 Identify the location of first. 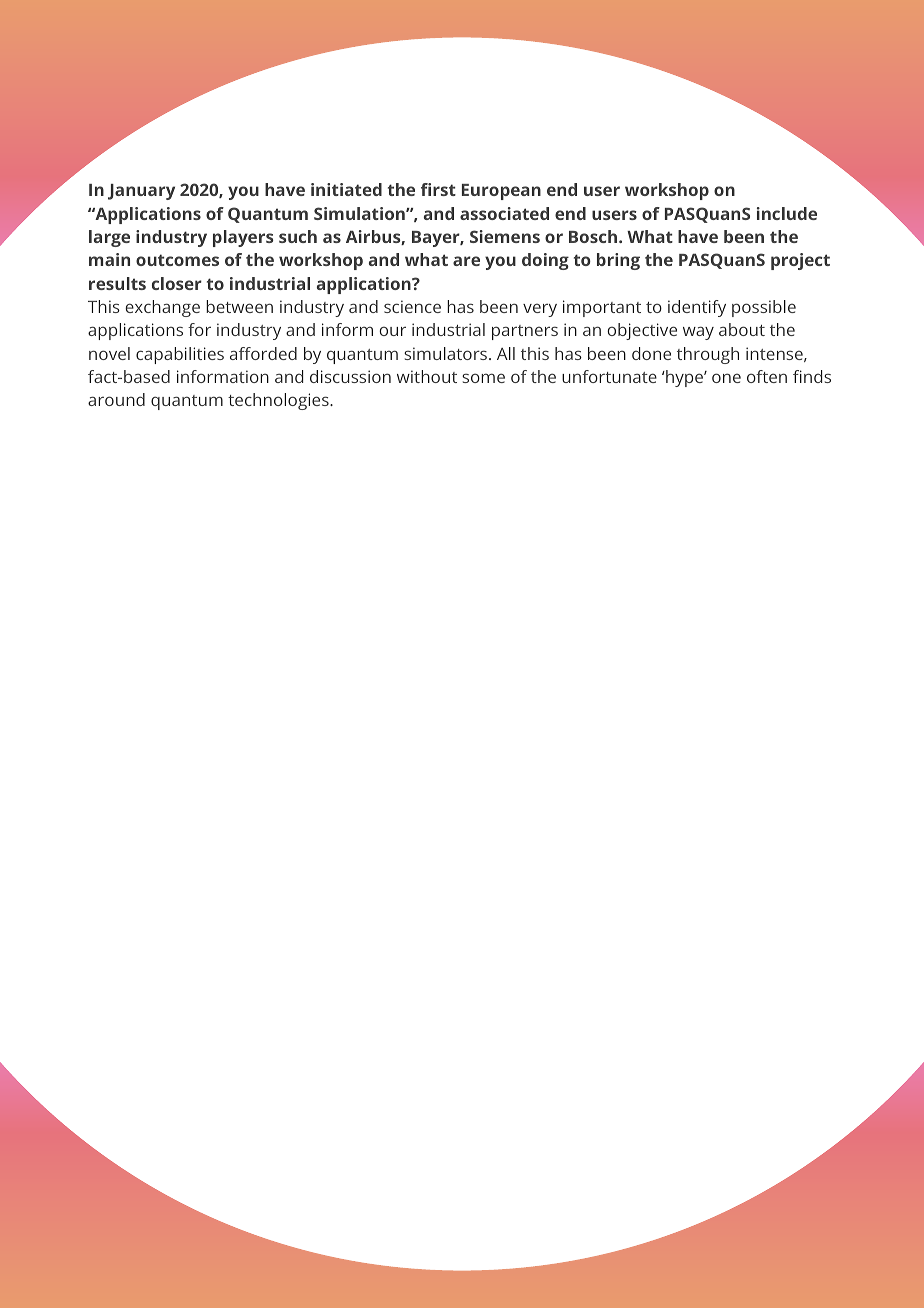
(438, 189).
